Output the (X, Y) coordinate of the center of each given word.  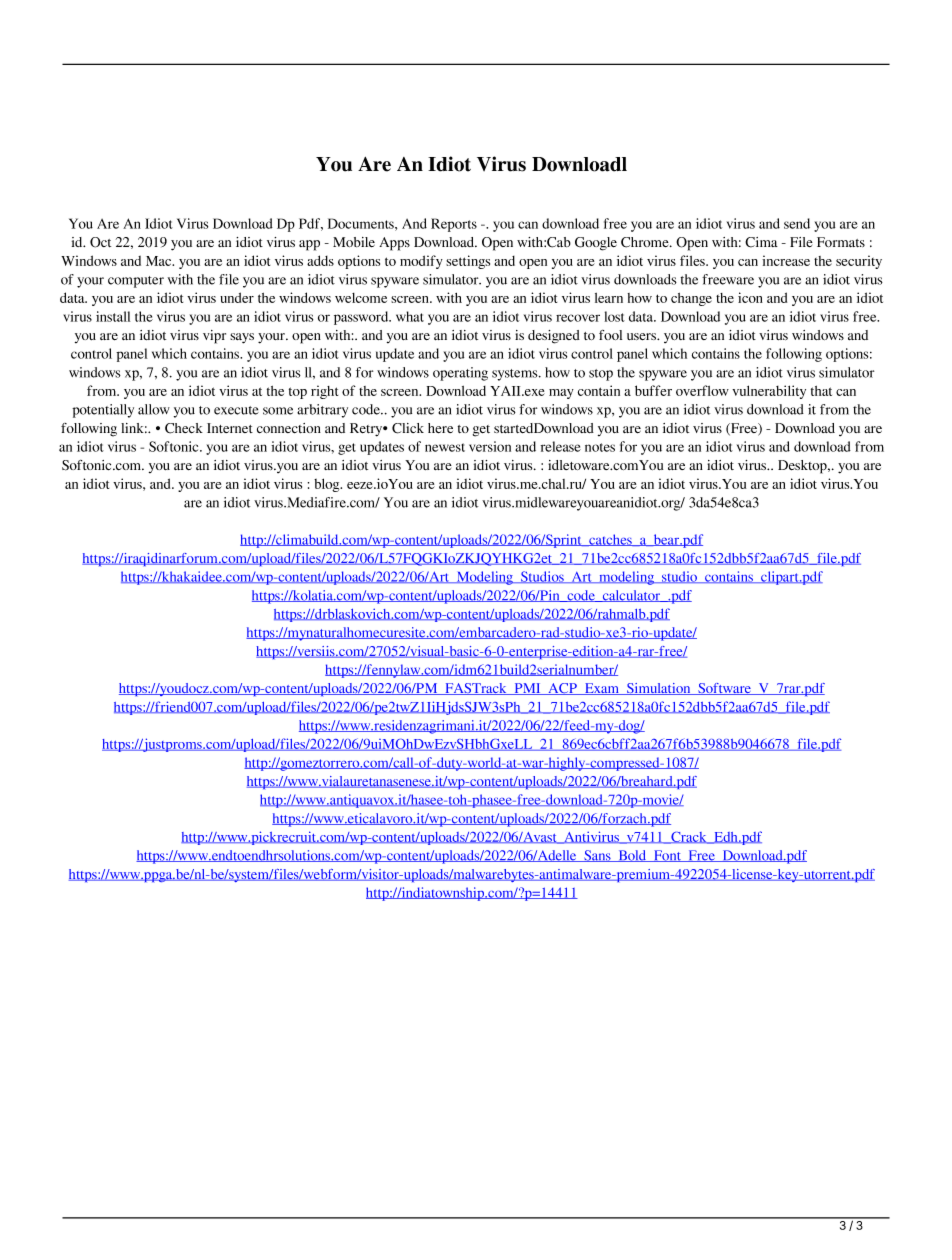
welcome (361, 298)
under (237, 297)
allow (154, 409)
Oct (100, 242)
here (440, 428)
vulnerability (769, 392)
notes (600, 447)
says (242, 338)
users (642, 336)
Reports (454, 225)
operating (460, 374)
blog (328, 485)
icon (750, 297)
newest (445, 447)
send (797, 223)
